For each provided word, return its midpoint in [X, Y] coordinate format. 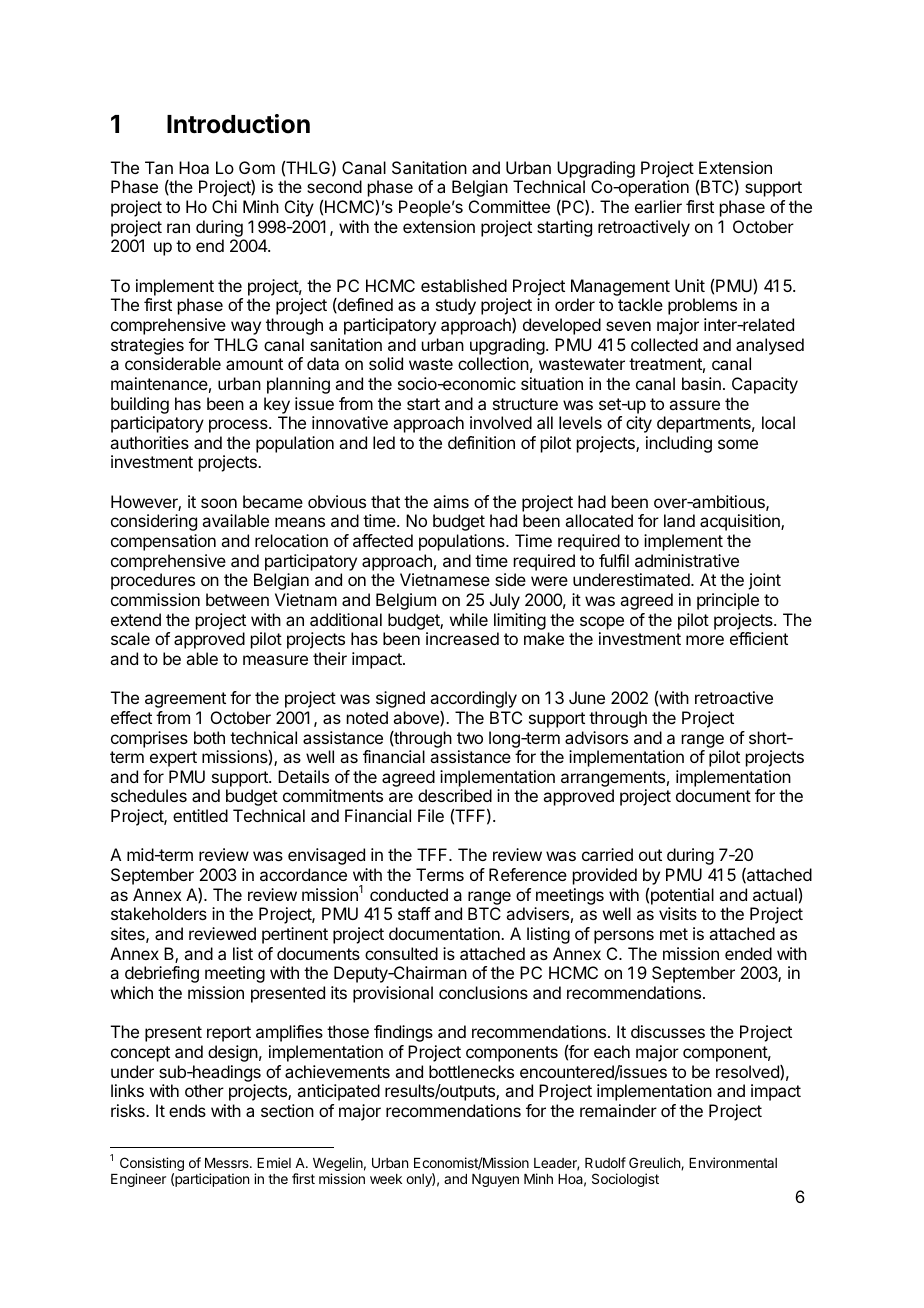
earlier [658, 206]
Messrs [228, 1163]
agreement [185, 700]
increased [462, 638]
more [705, 640]
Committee [509, 206]
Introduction [238, 124]
